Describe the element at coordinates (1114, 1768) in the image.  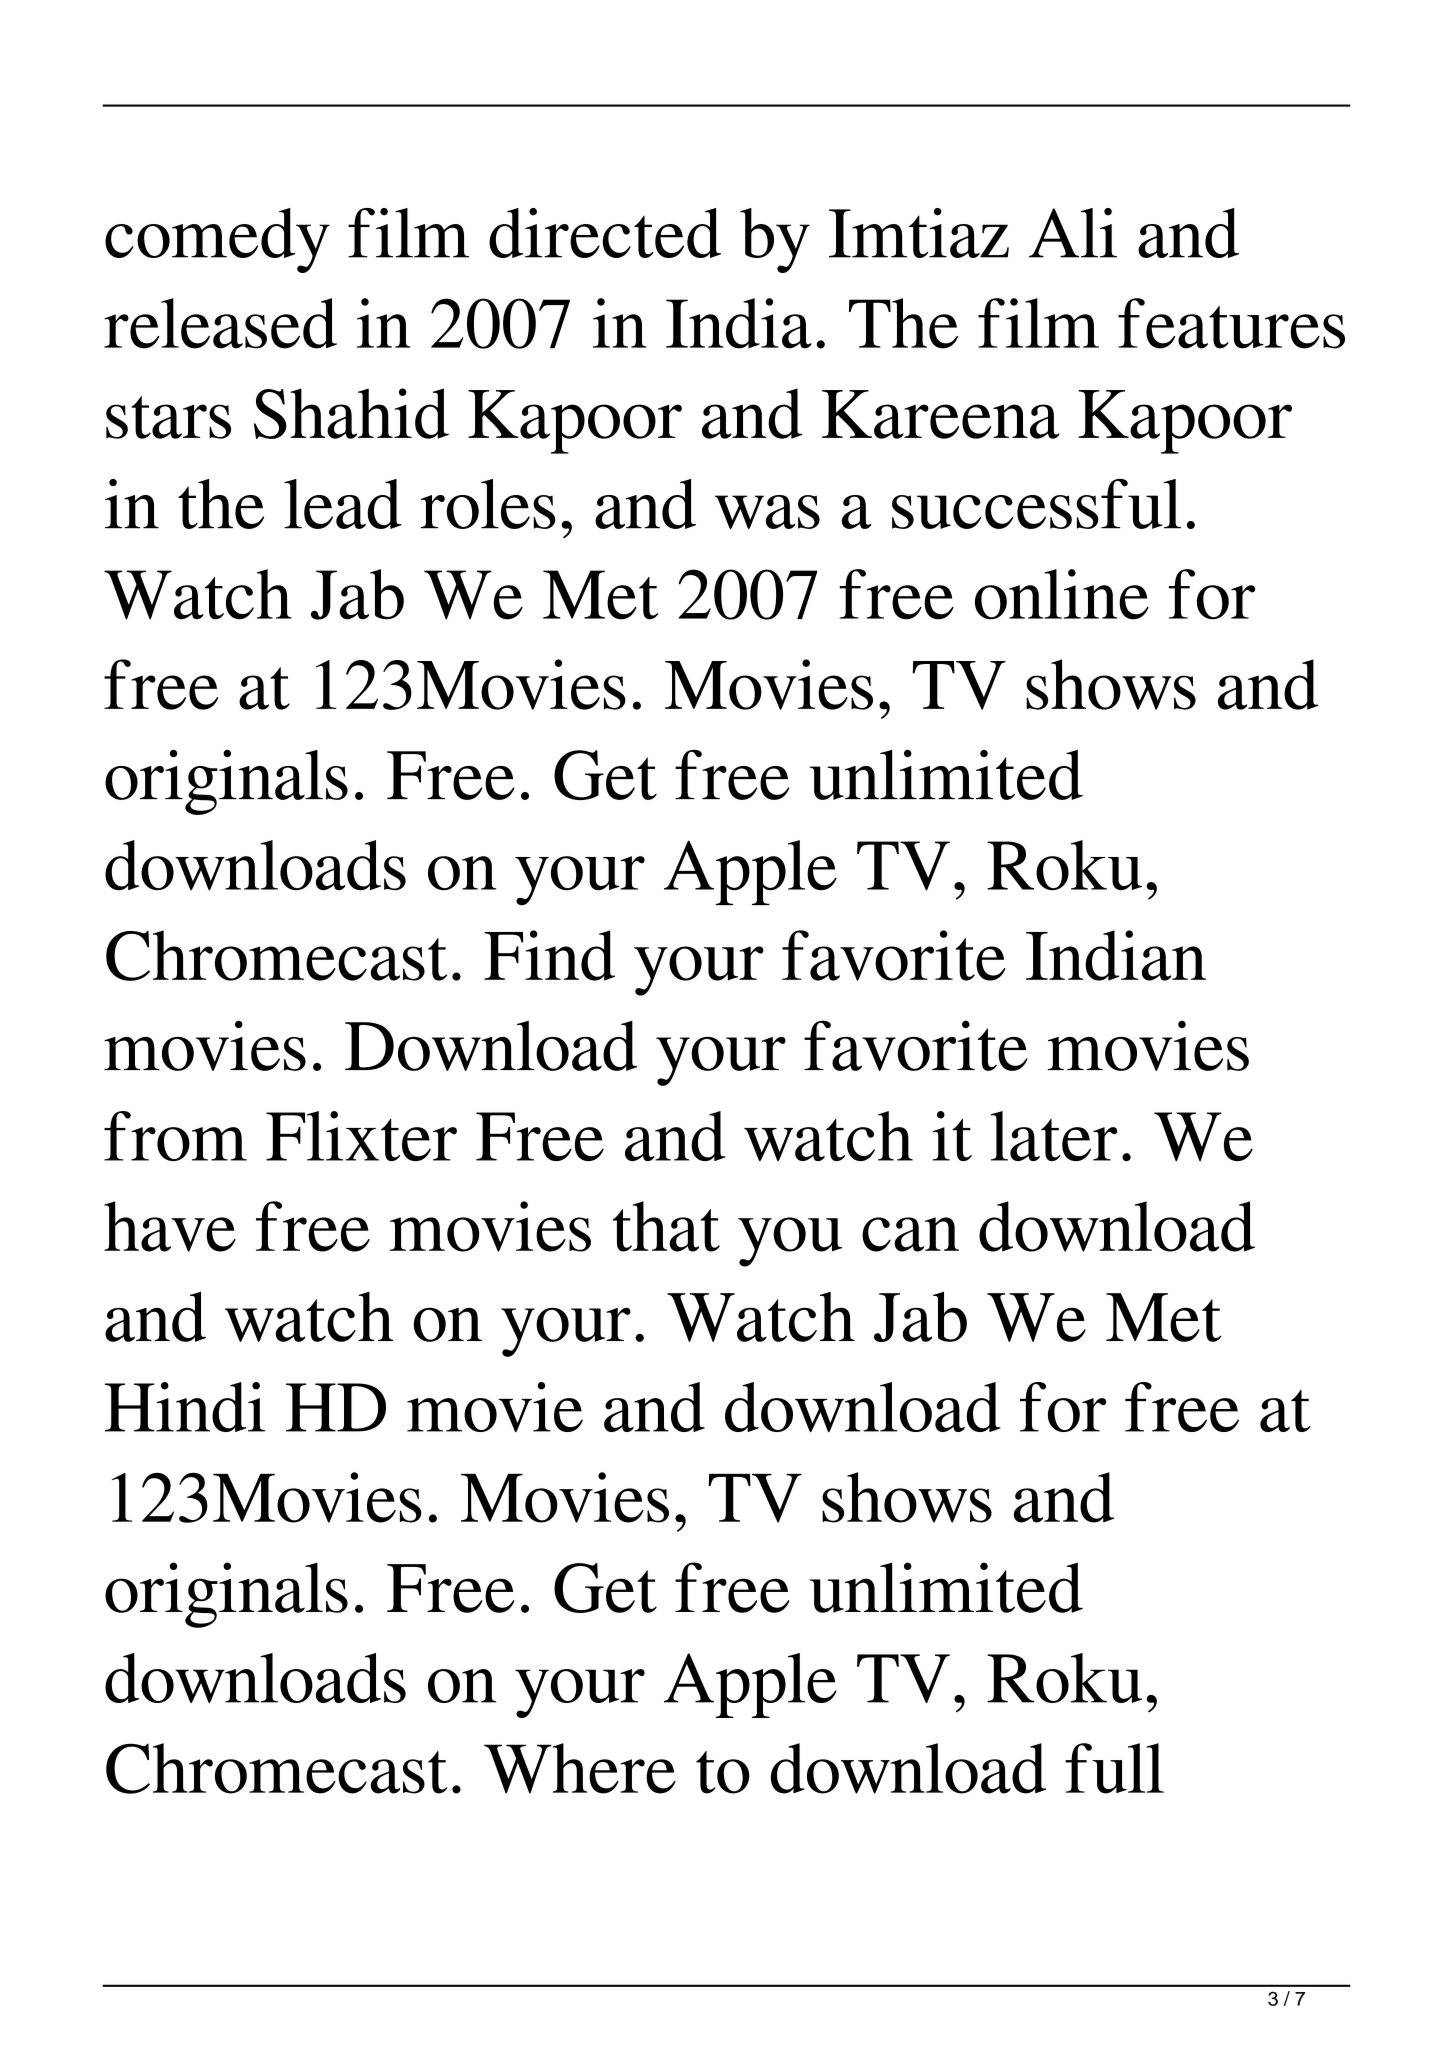
I see `full` at that location.
